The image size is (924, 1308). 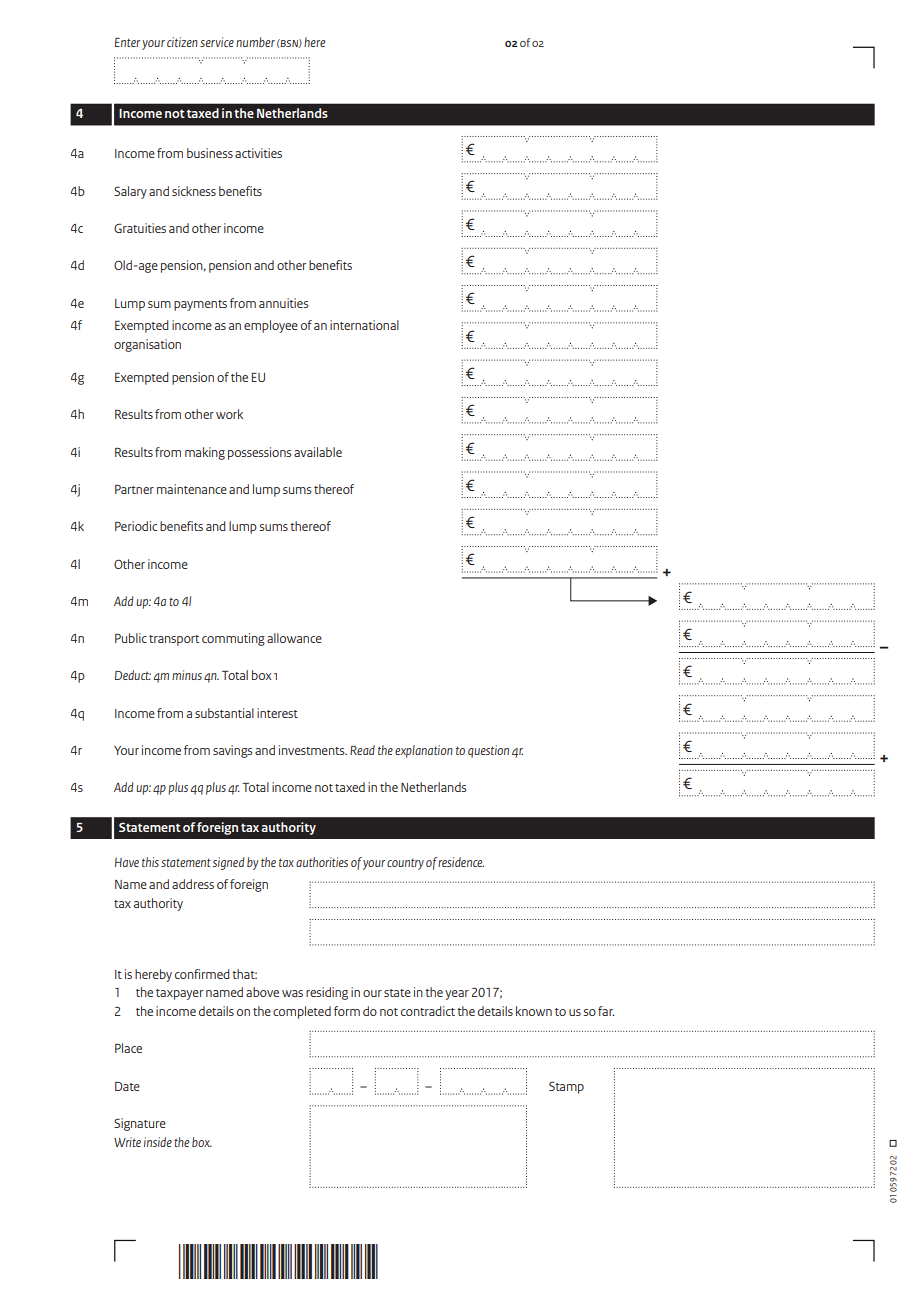 What do you see at coordinates (259, 453) in the screenshot?
I see `possessions` at bounding box center [259, 453].
